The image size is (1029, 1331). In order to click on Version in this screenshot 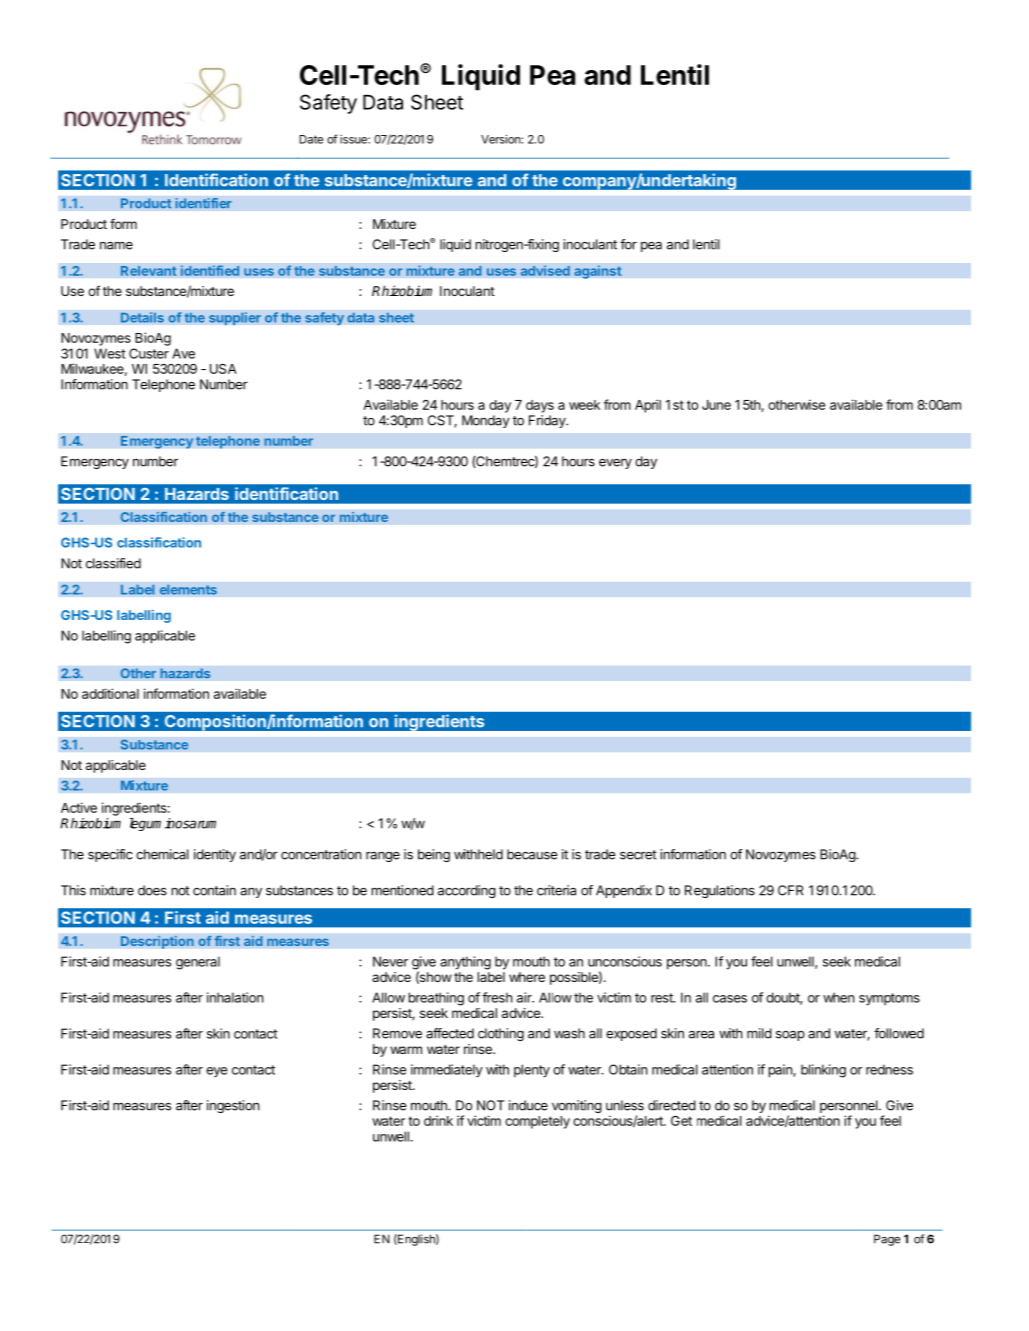, I will do `click(501, 139)`.
